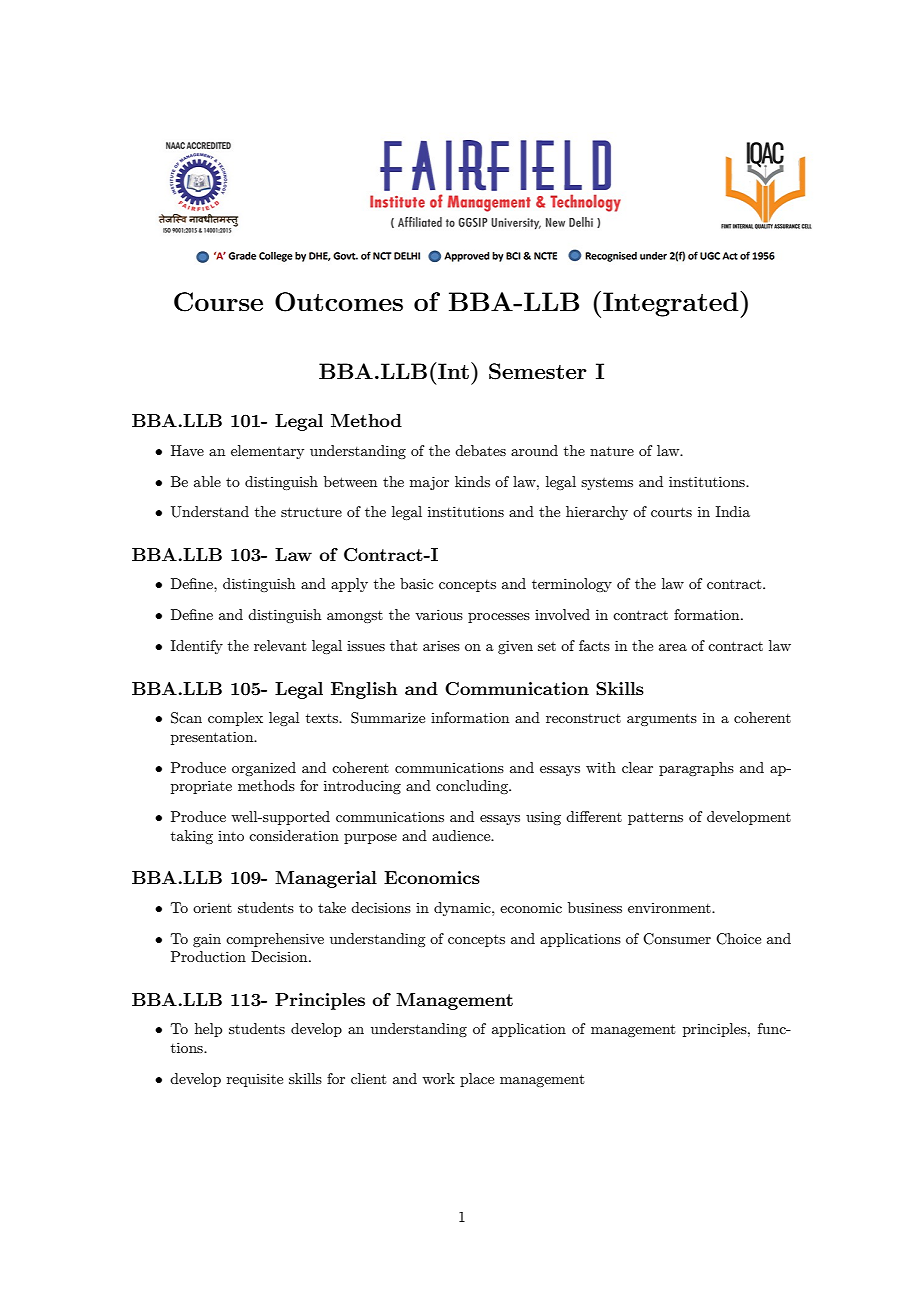 Image resolution: width=924 pixels, height=1308 pixels. What do you see at coordinates (255, 1080) in the screenshot?
I see `requisite` at bounding box center [255, 1080].
